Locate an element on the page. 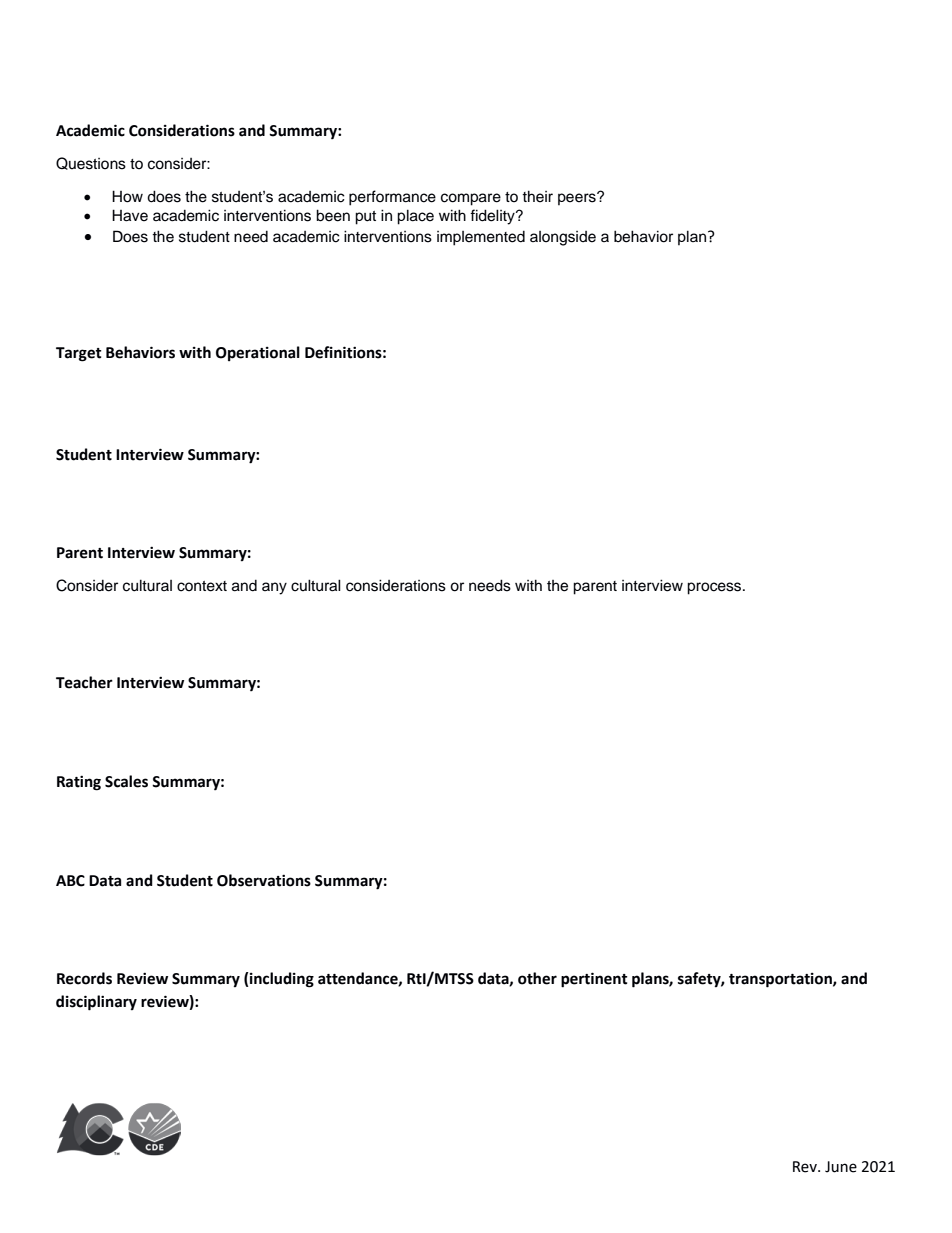  How is located at coordinates (127, 196).
